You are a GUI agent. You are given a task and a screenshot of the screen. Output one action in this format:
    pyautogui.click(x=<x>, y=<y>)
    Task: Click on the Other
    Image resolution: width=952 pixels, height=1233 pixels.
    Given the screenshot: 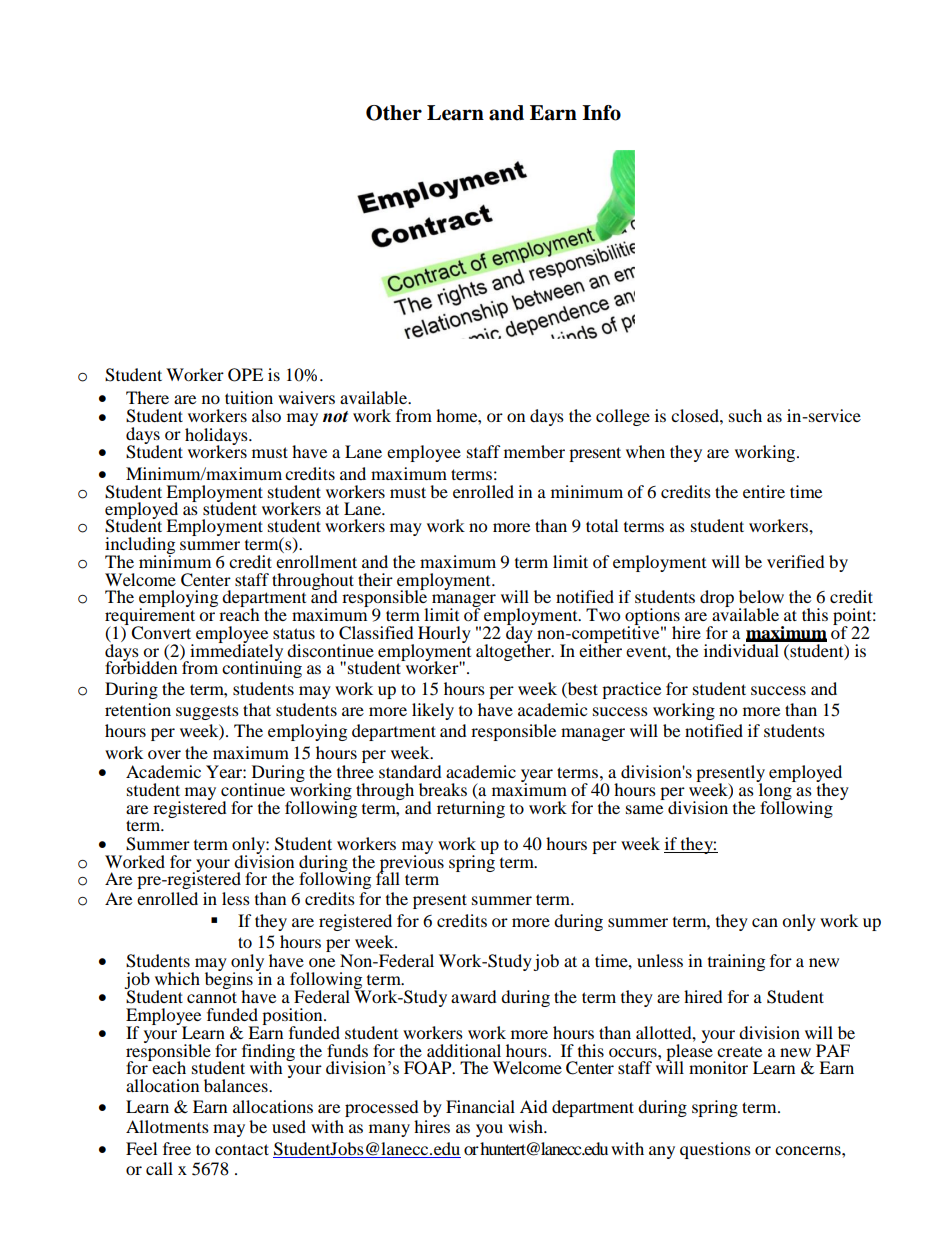 What is the action you would take?
    pyautogui.click(x=394, y=113)
